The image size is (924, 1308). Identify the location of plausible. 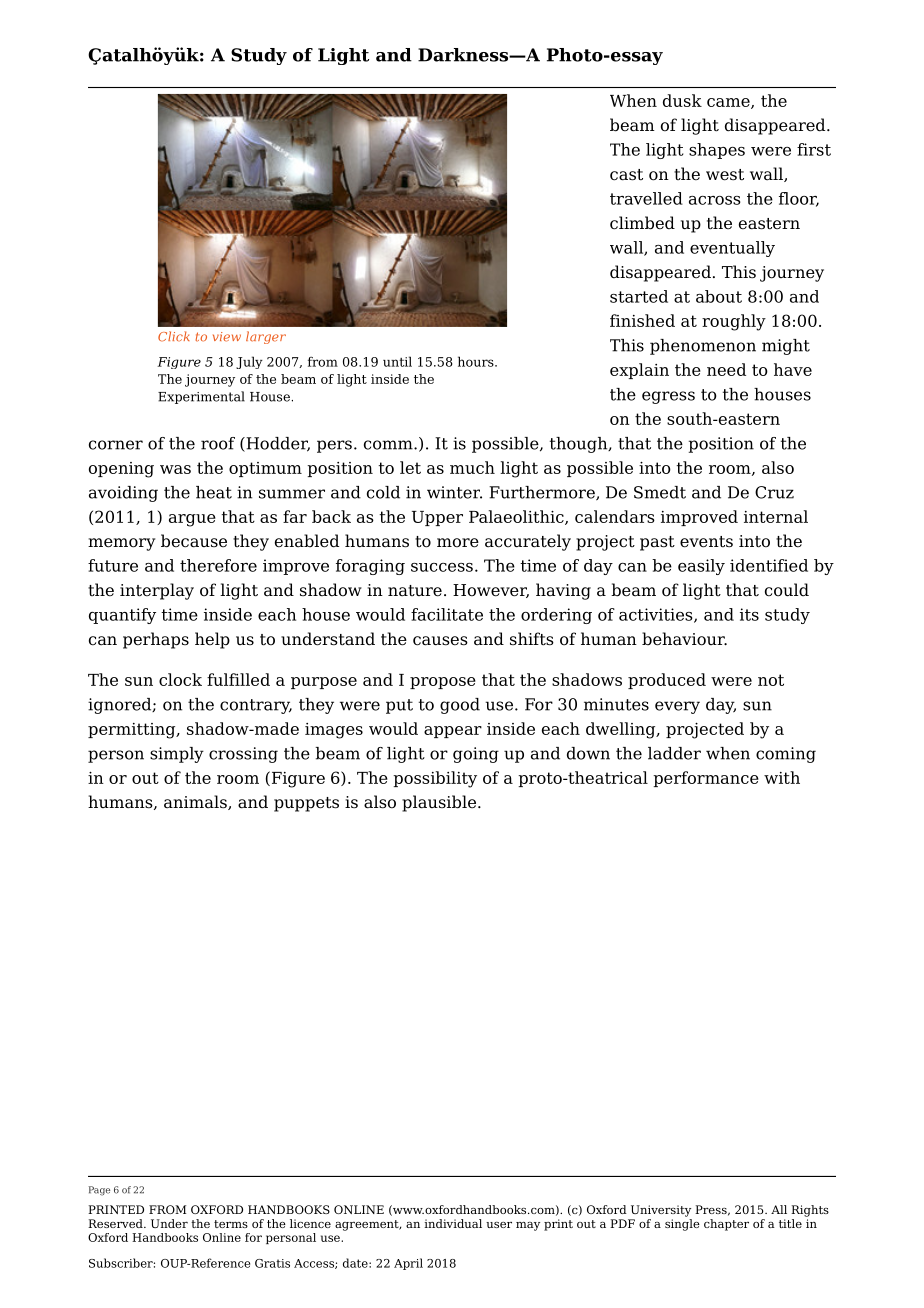
(439, 803).
